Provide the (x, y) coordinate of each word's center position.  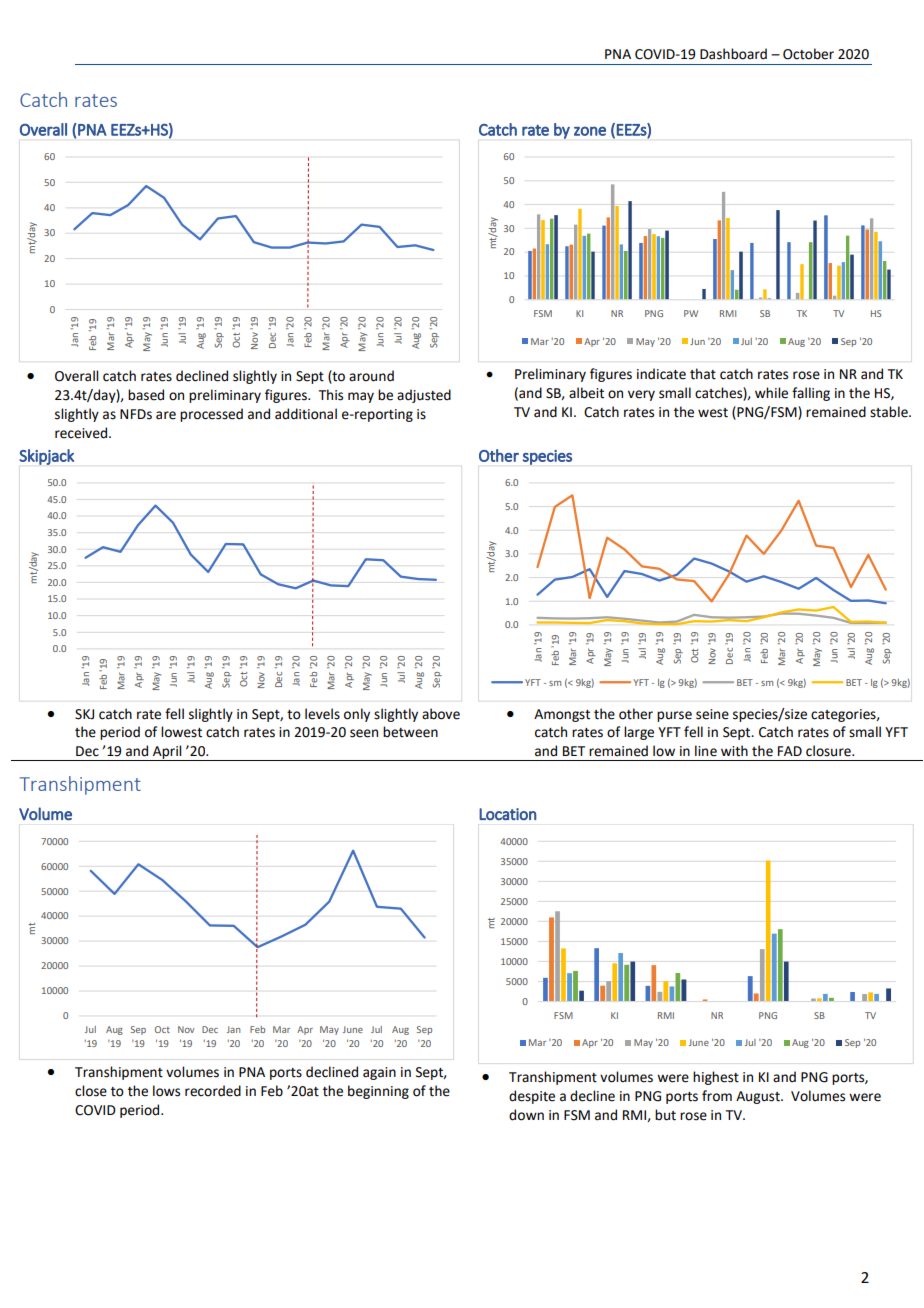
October (808, 54)
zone (590, 131)
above (441, 714)
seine (712, 714)
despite (532, 1097)
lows (166, 1091)
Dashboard (733, 54)
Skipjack (46, 457)
